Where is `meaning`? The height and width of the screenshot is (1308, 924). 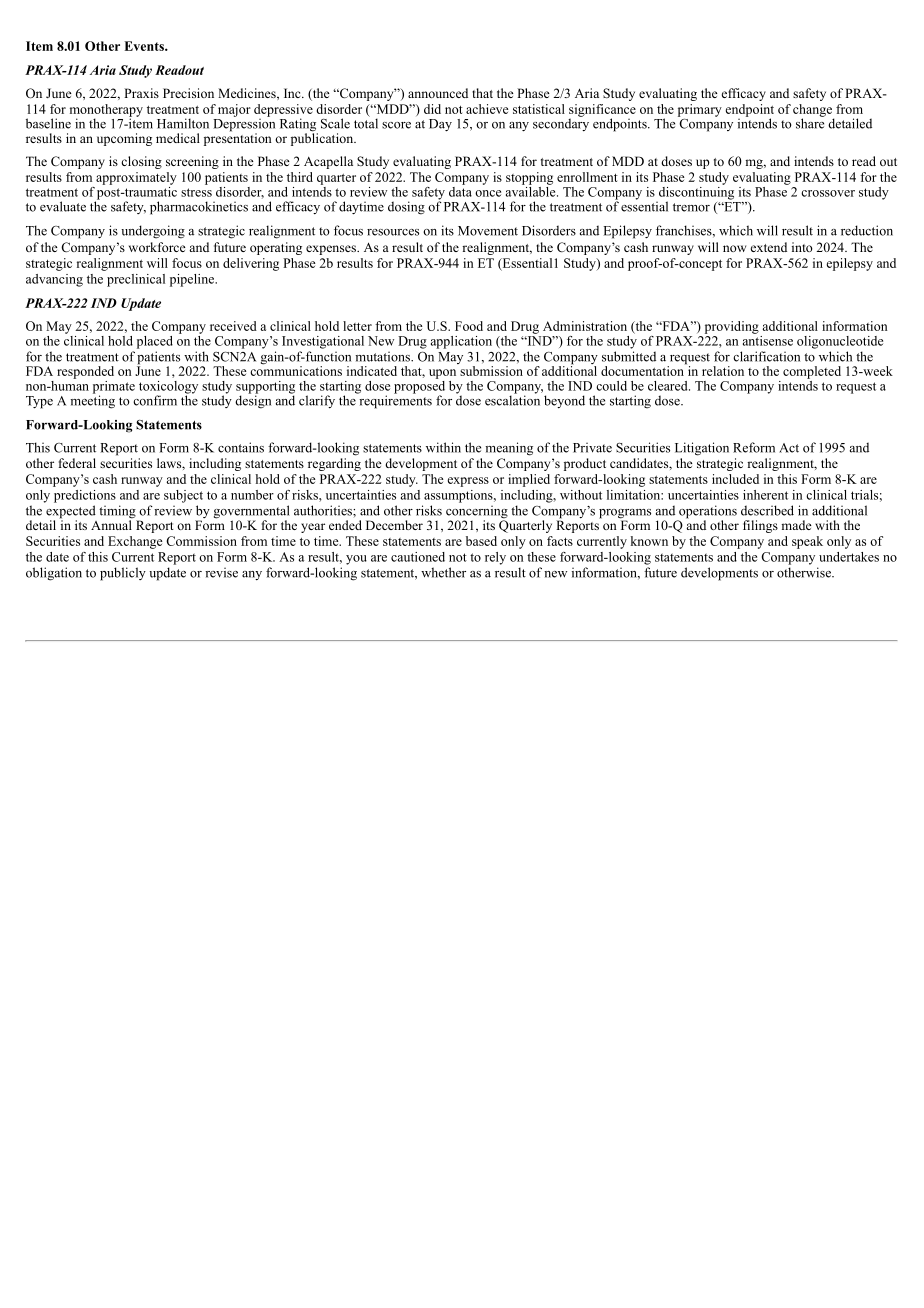
meaning is located at coordinates (509, 449).
